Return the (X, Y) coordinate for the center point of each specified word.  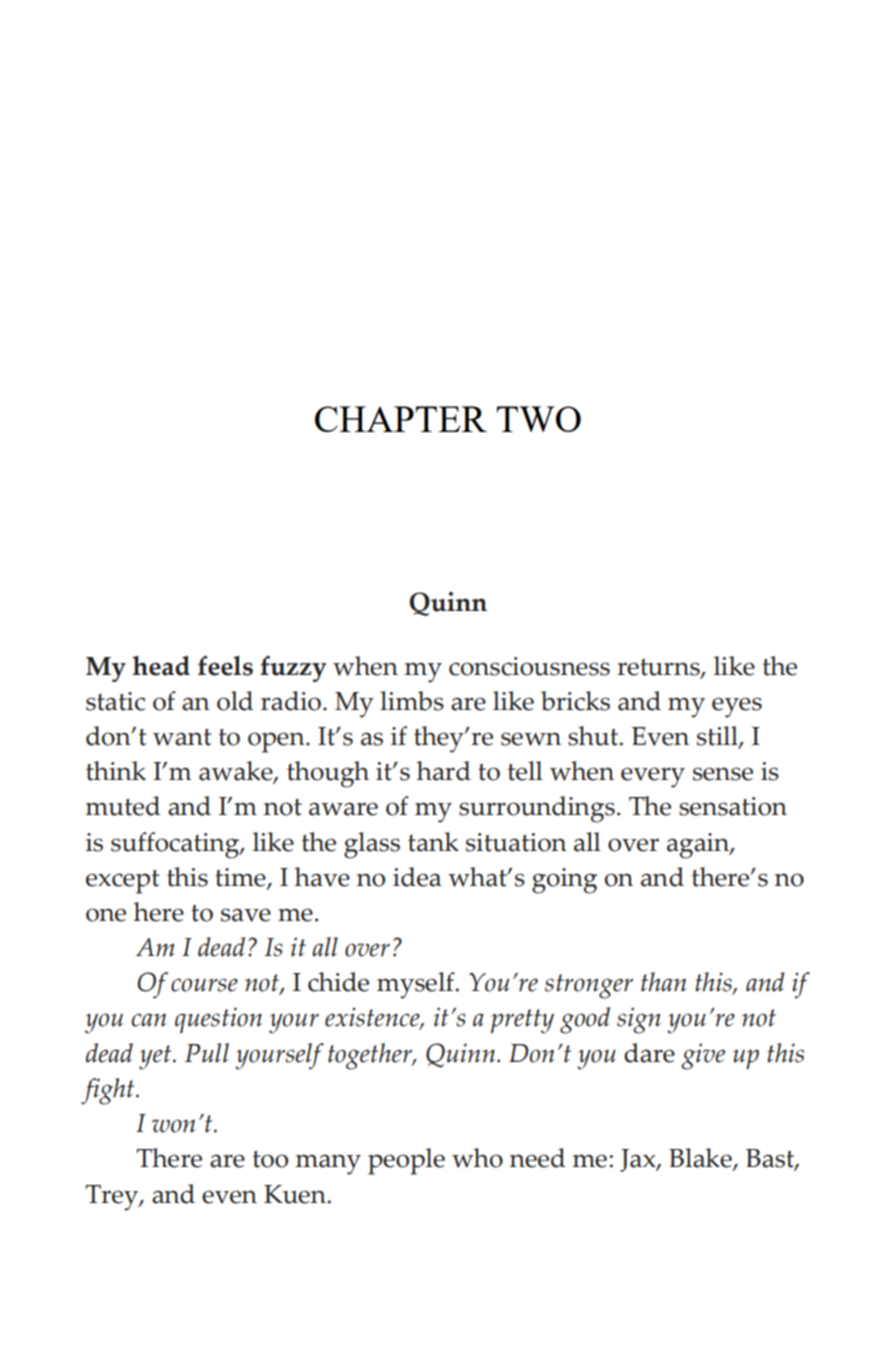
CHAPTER (401, 419)
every (653, 777)
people (406, 1161)
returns (659, 668)
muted (123, 806)
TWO (538, 419)
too (270, 1159)
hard (443, 771)
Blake (701, 1159)
